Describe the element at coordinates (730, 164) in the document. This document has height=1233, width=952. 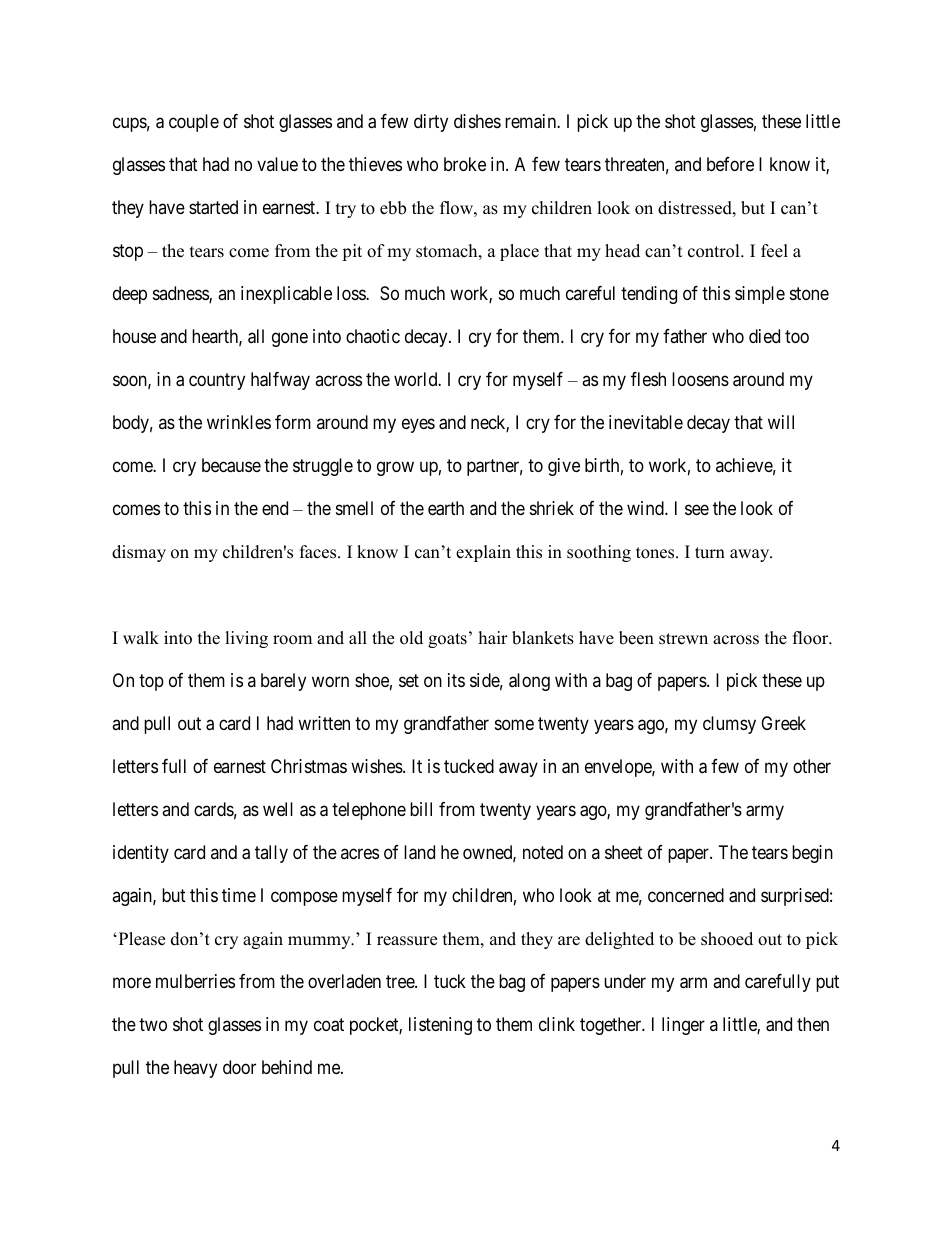
I see `before` at that location.
